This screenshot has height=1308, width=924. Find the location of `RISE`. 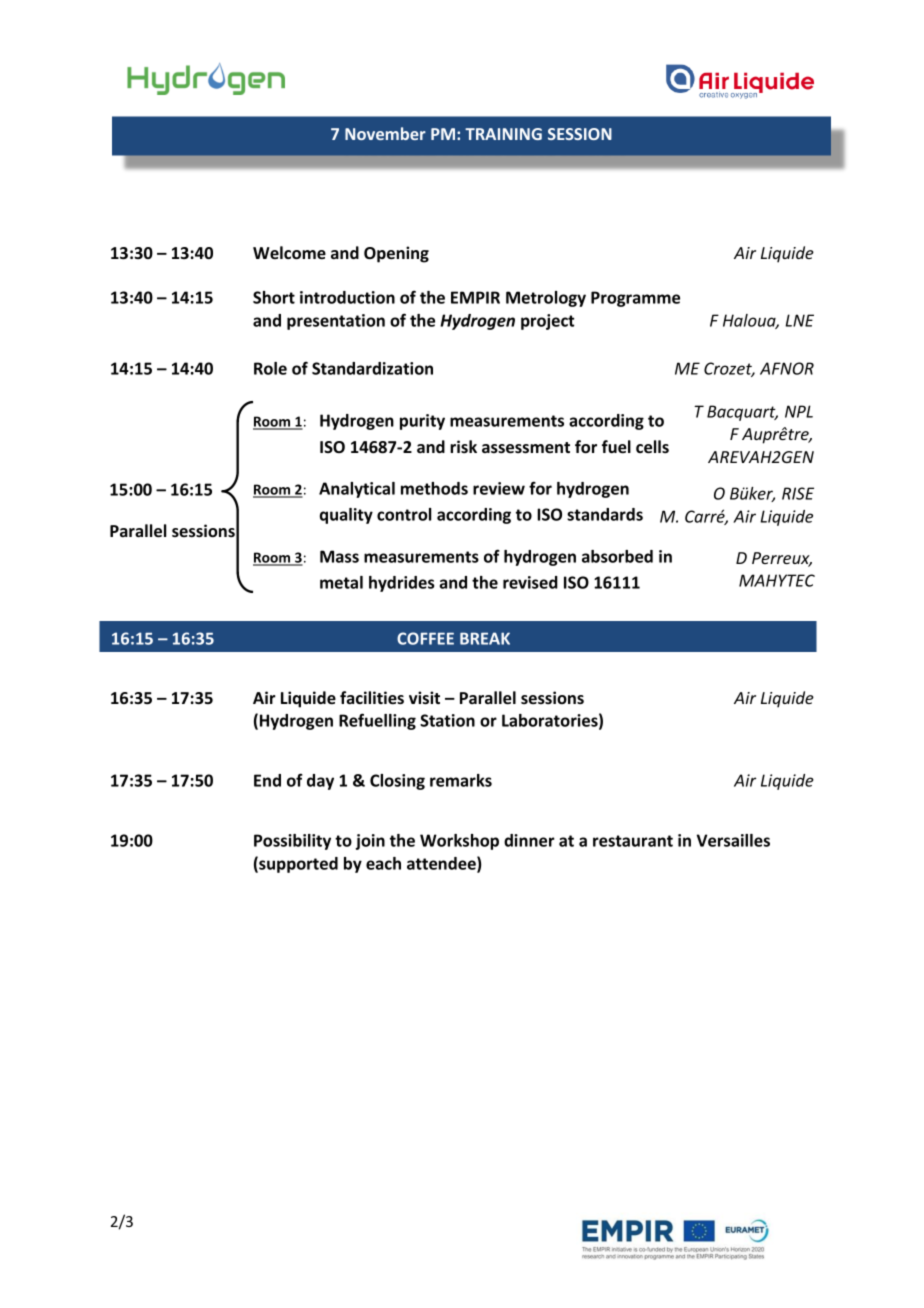

RISE is located at coordinates (798, 493).
